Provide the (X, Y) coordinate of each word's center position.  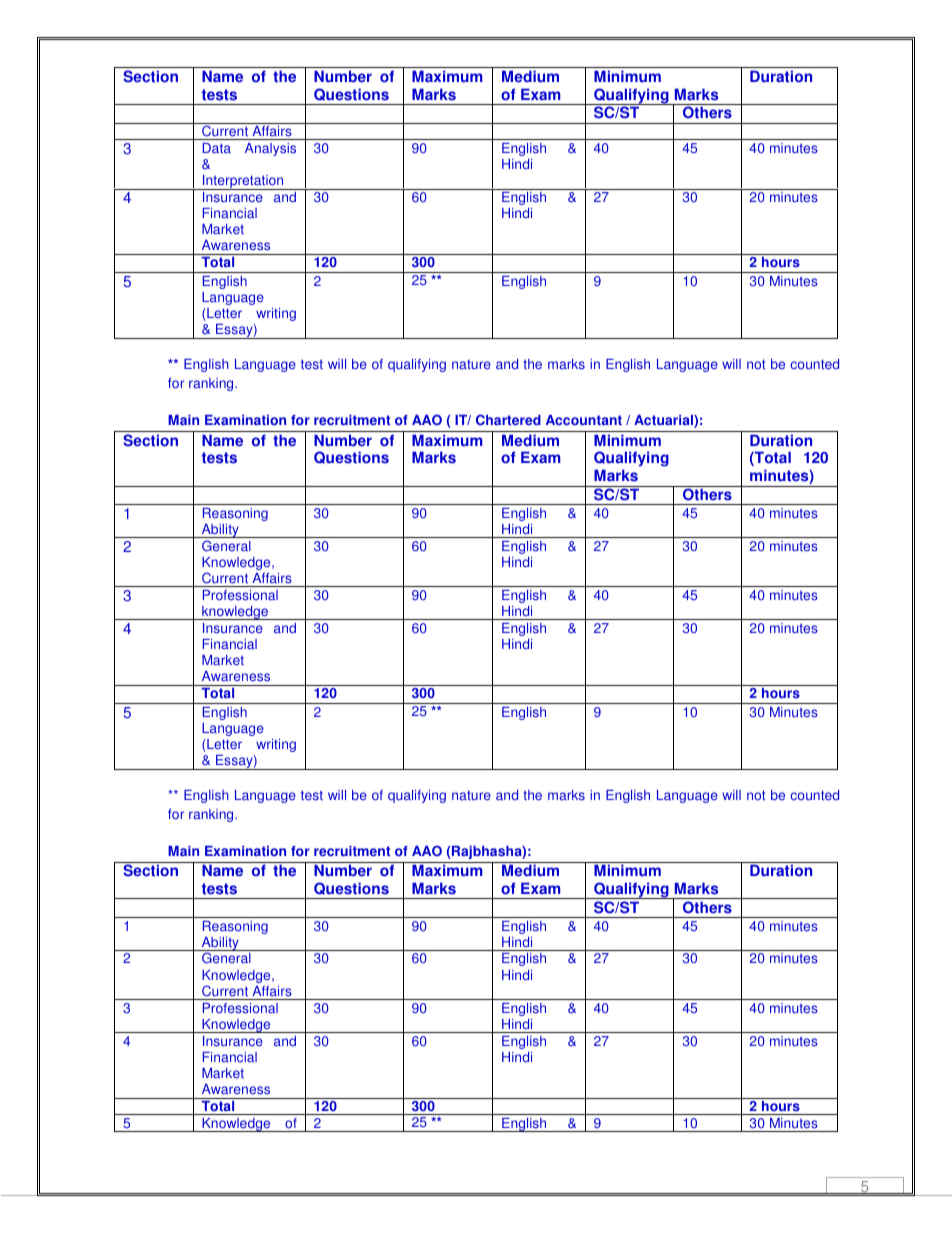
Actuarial (664, 421)
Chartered (508, 420)
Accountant (584, 420)
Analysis (270, 149)
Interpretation (243, 182)
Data (217, 148)
